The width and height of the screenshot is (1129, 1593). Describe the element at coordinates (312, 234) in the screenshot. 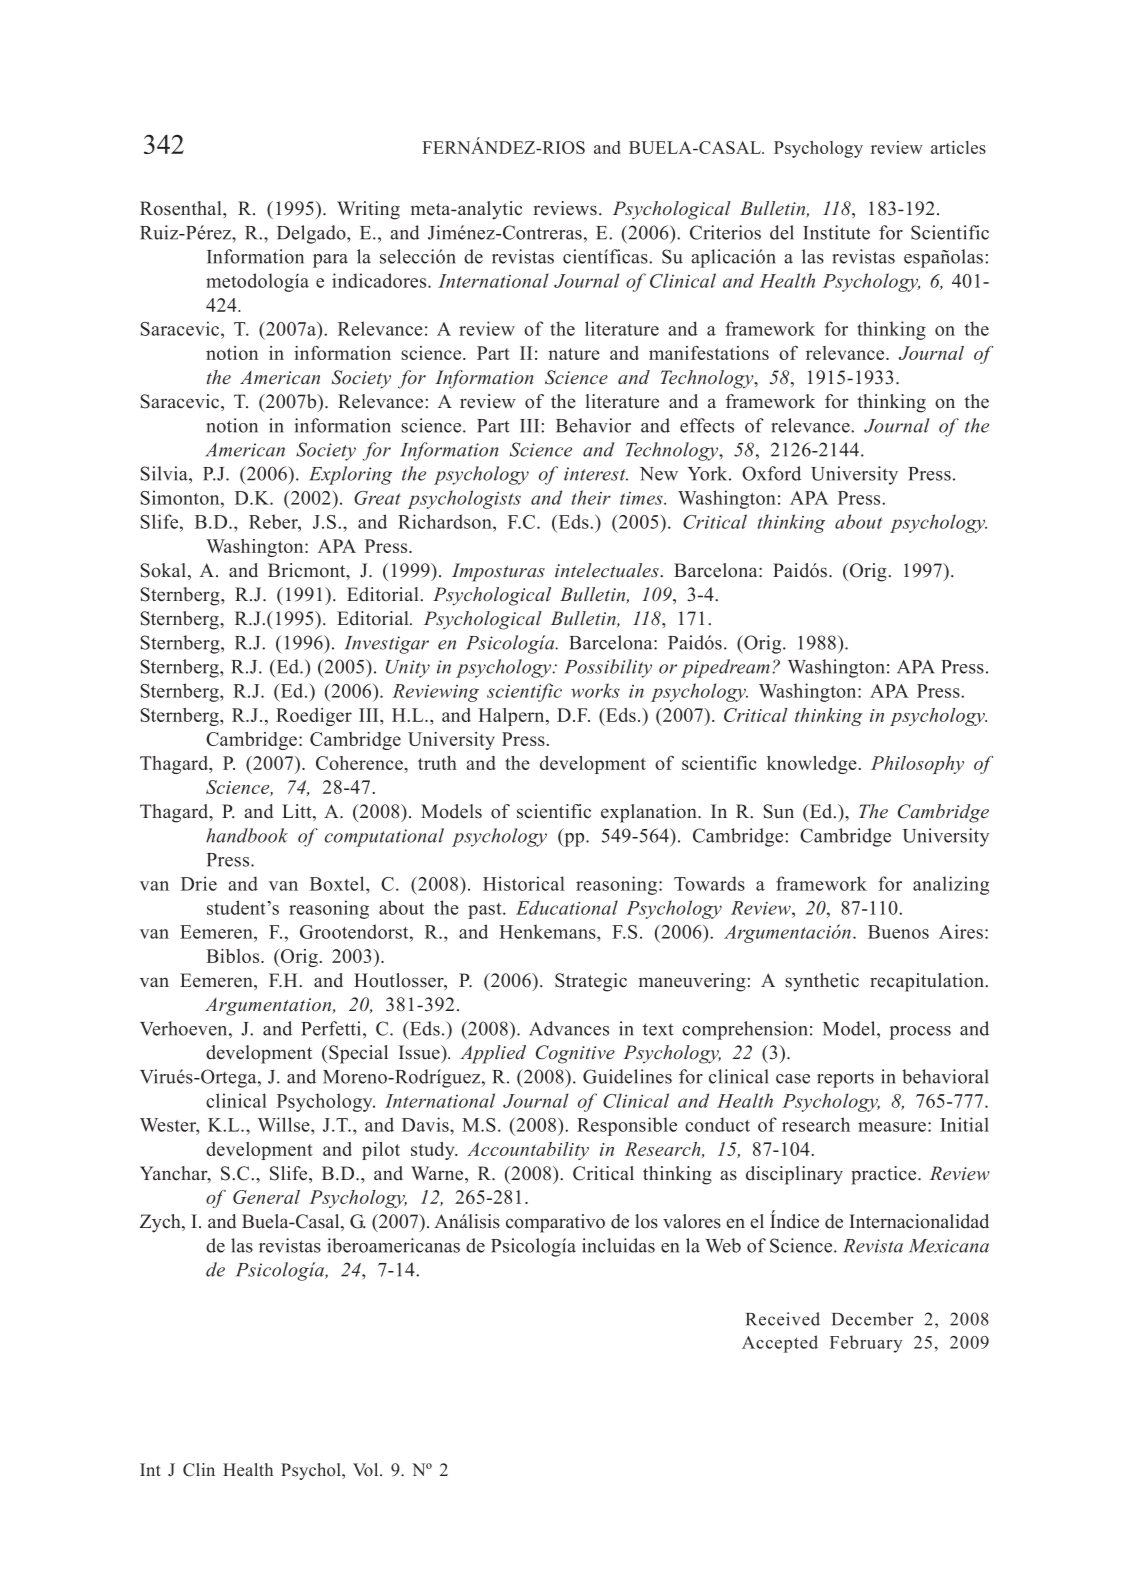

I see `Delgado` at that location.
